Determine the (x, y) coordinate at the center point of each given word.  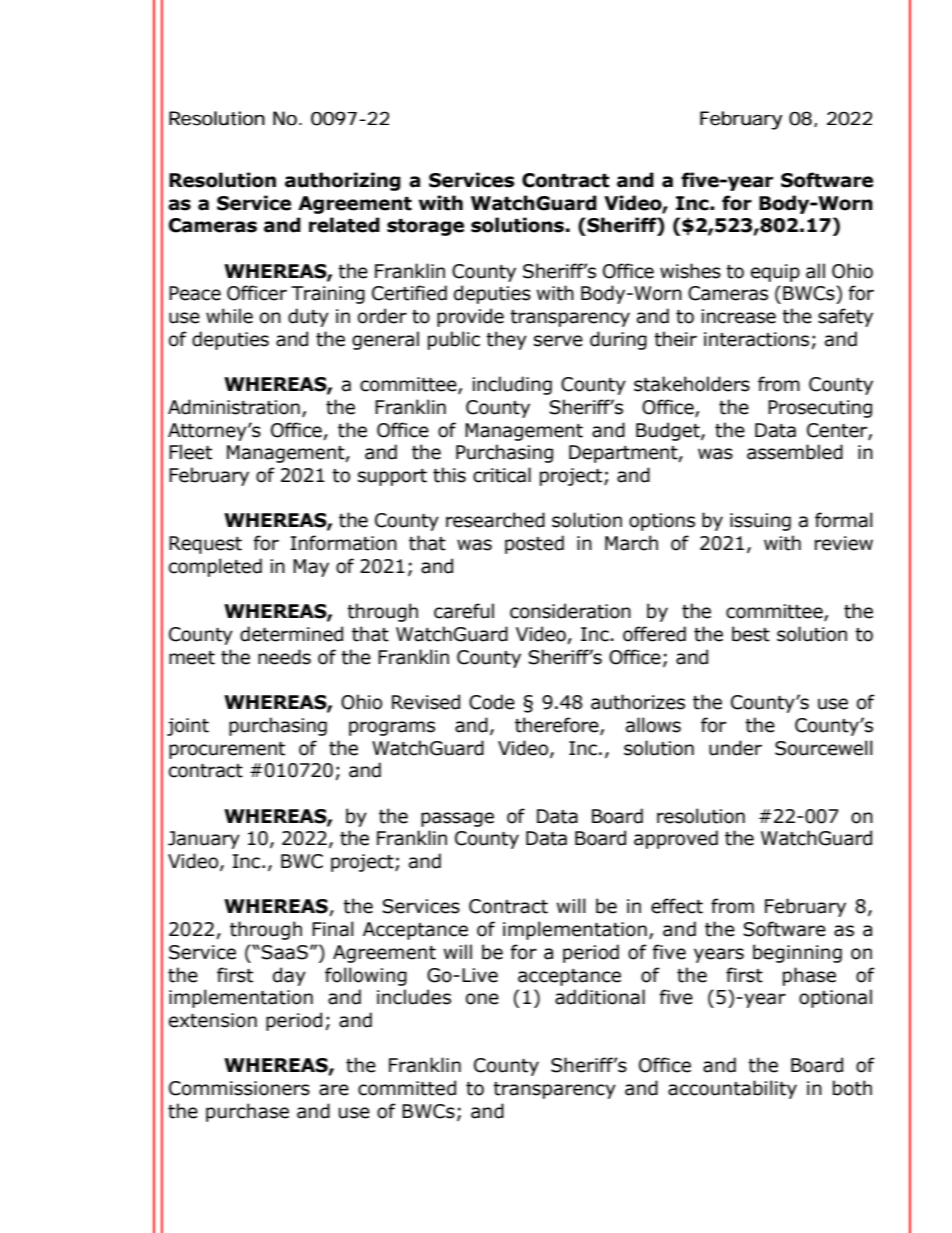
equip (775, 273)
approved (676, 839)
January (204, 840)
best (751, 634)
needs (284, 657)
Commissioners (239, 1088)
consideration (570, 611)
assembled (795, 452)
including (512, 385)
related (344, 225)
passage (457, 819)
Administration (234, 407)
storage (425, 227)
